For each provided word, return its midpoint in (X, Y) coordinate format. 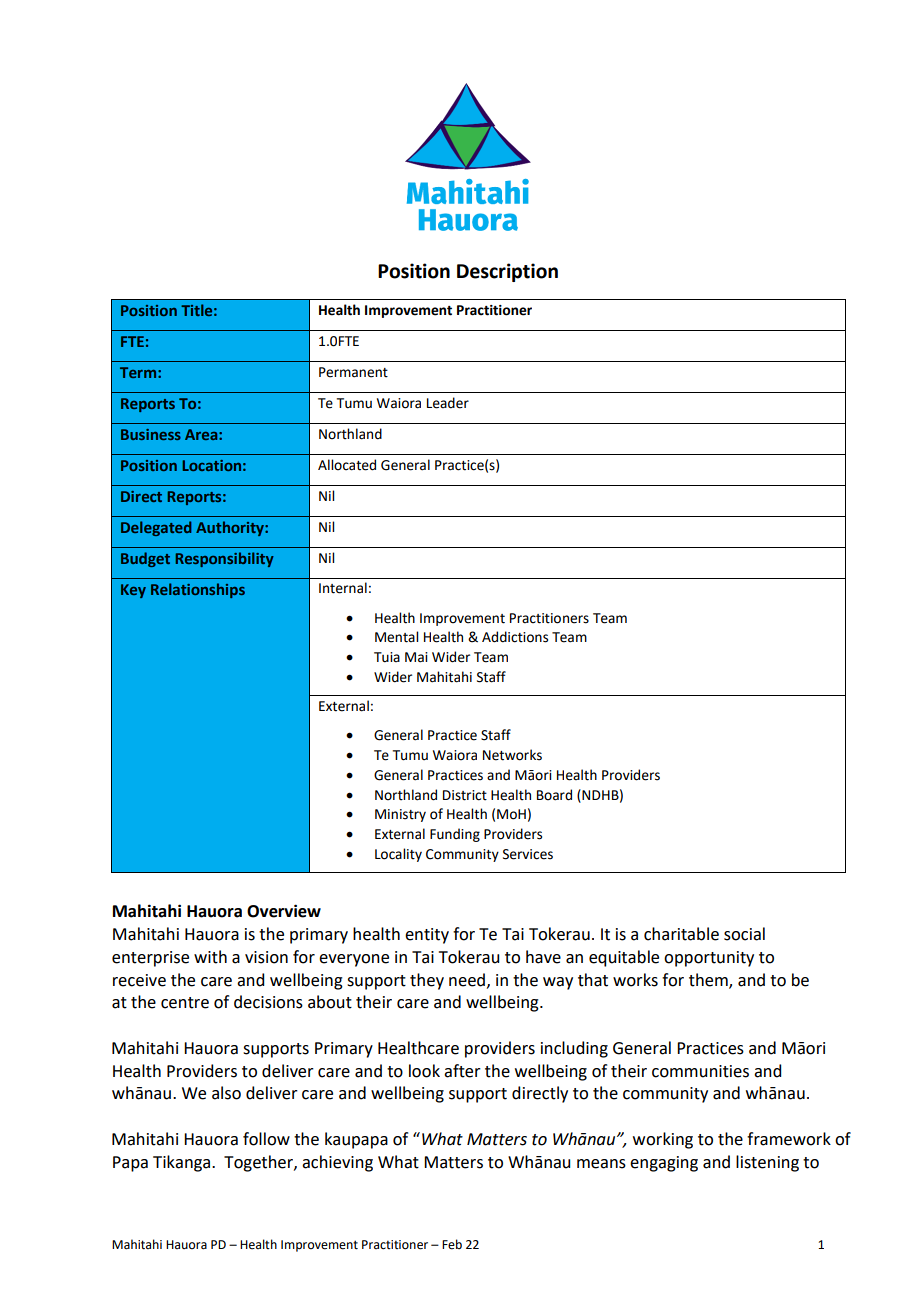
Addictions (515, 637)
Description (507, 272)
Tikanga (183, 1163)
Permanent (353, 372)
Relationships (198, 590)
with (210, 957)
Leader (448, 403)
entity (427, 936)
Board (554, 795)
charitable (681, 934)
